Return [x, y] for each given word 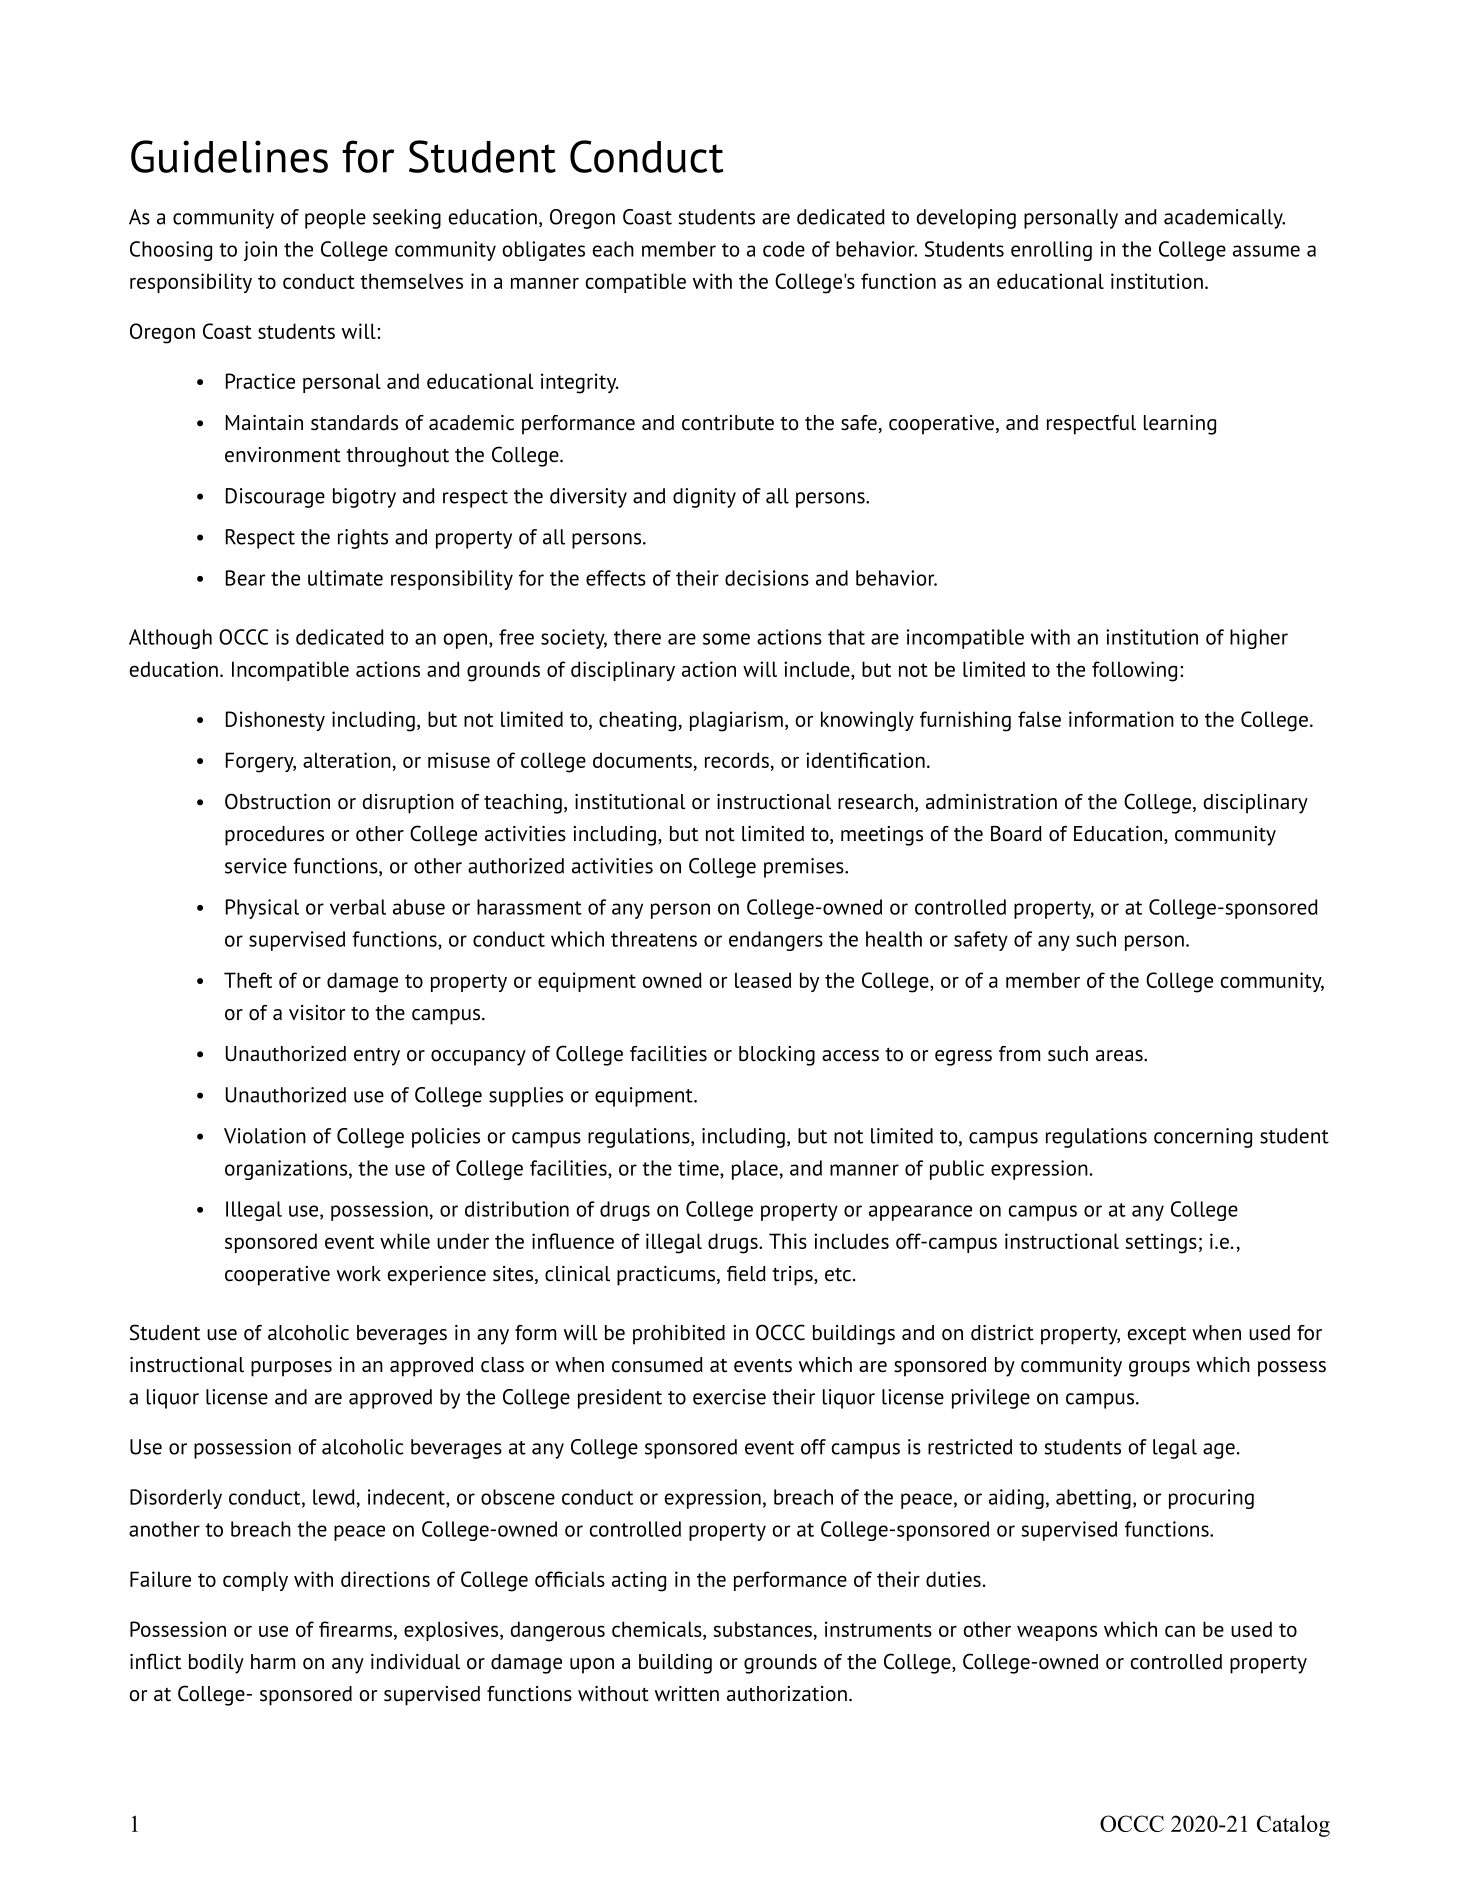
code [784, 249]
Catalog [1293, 1826]
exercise [729, 1397]
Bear [245, 578]
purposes [291, 1369]
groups [1159, 1369]
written [687, 1694]
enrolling [1051, 251]
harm [273, 1661]
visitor [317, 1013]
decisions [767, 578]
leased [763, 980]
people [335, 219]
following [1134, 671]
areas [1120, 1056]
